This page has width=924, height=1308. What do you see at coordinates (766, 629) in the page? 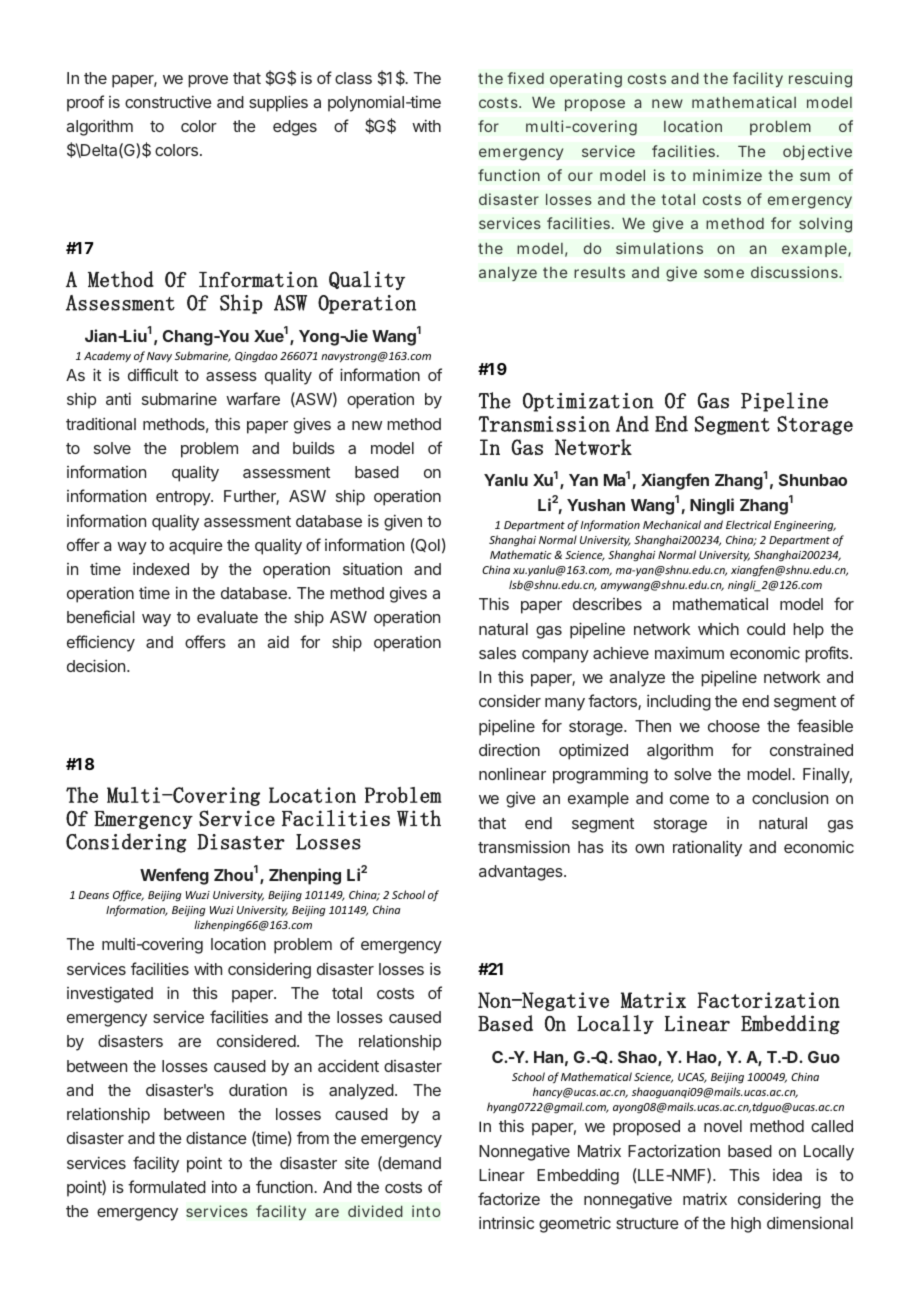
I see `could` at bounding box center [766, 629].
